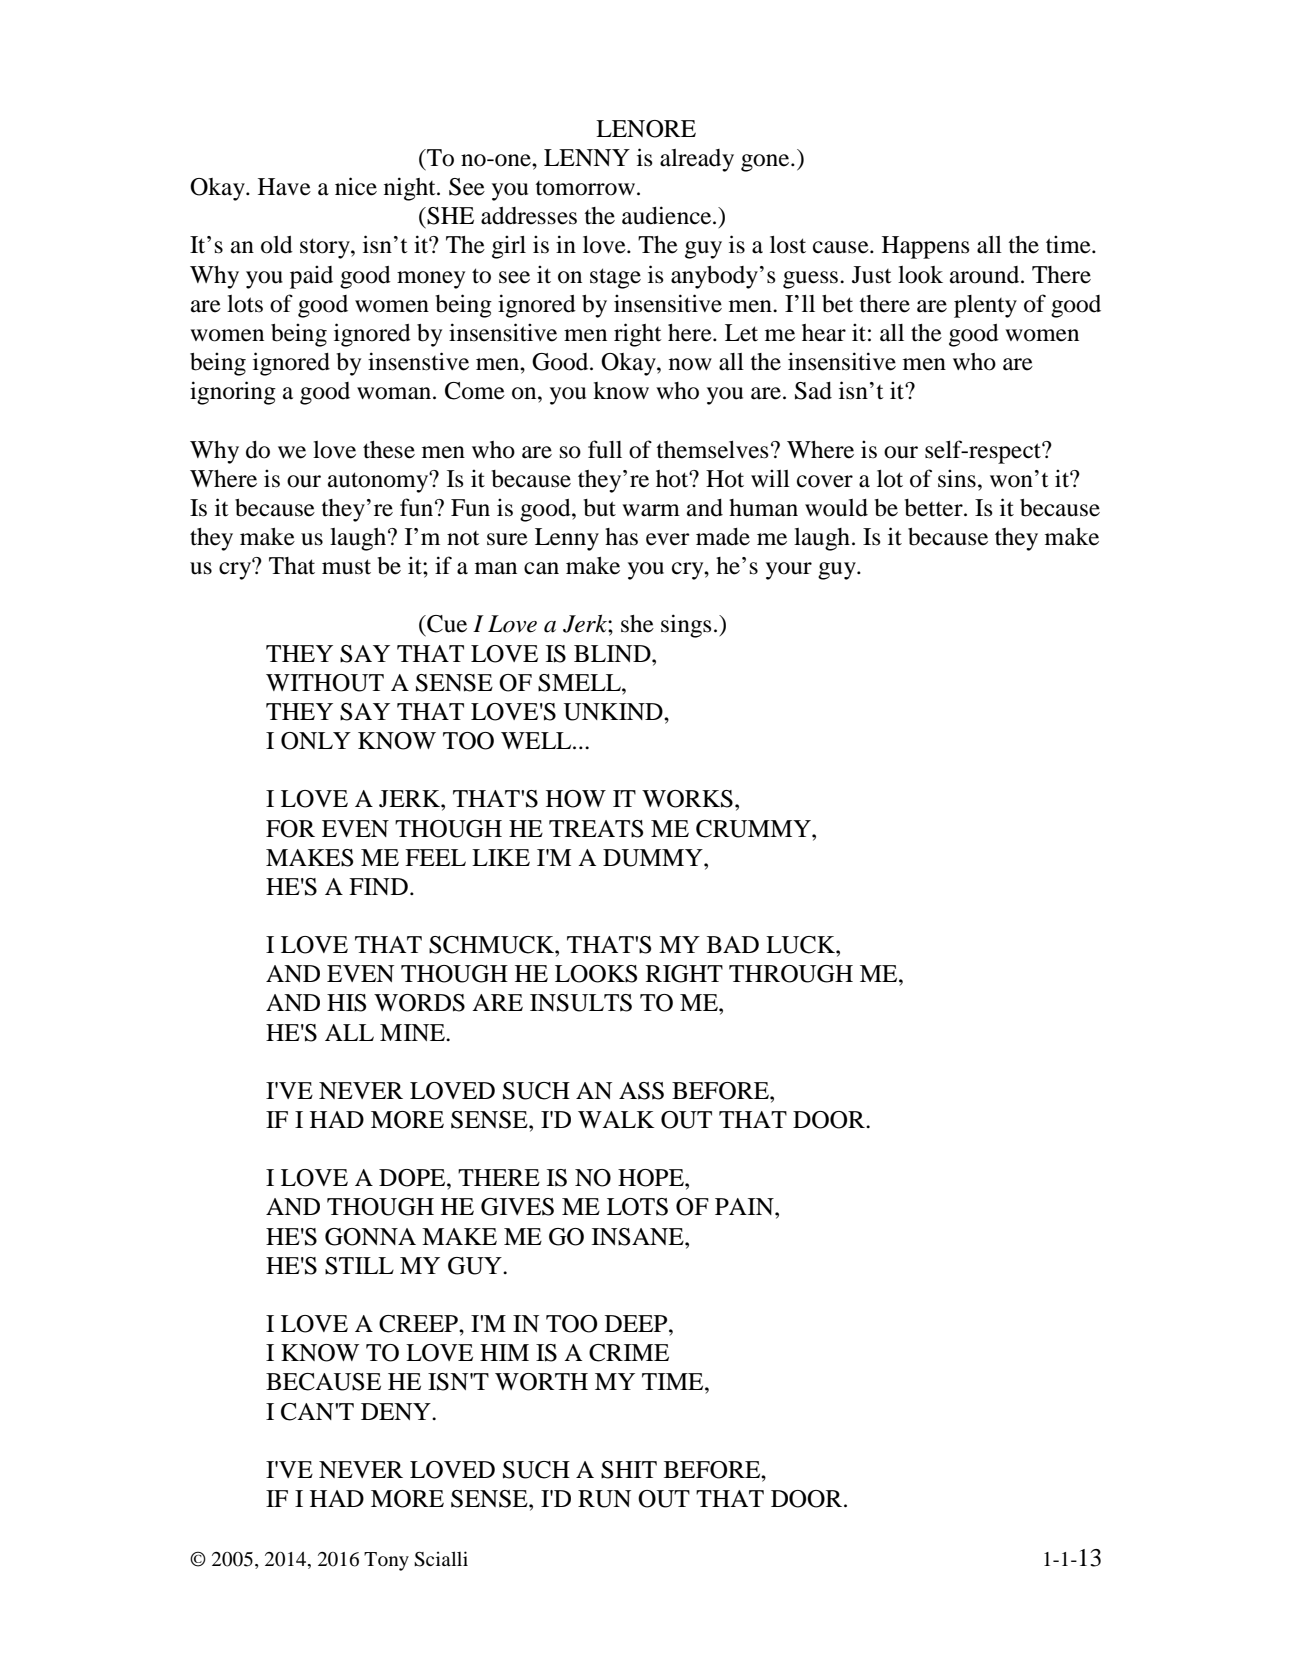  What do you see at coordinates (604, 1499) in the page?
I see `RUN` at bounding box center [604, 1499].
